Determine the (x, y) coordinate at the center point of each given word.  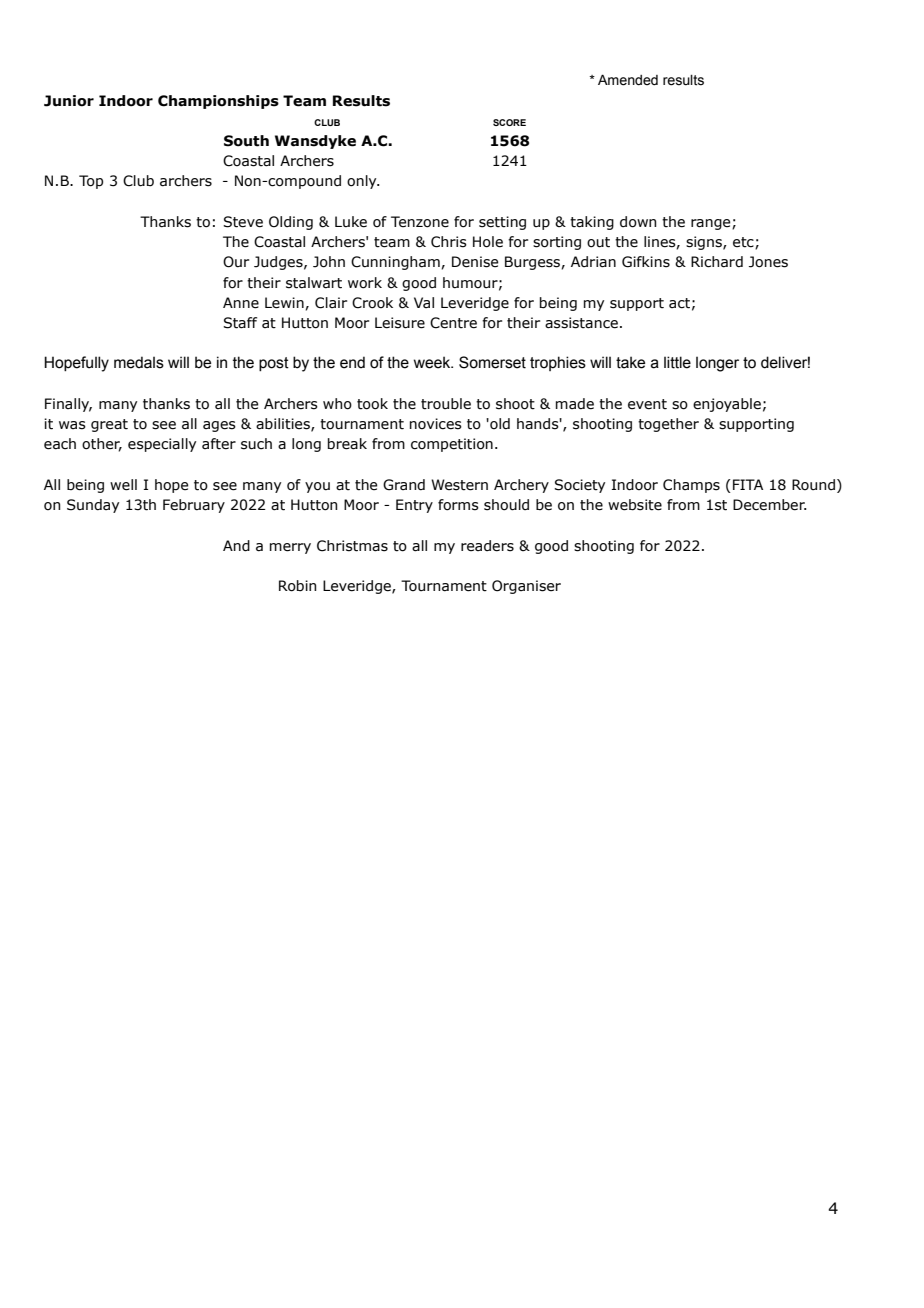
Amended (628, 80)
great (109, 425)
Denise (475, 262)
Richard (717, 262)
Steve (243, 222)
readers (487, 546)
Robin (298, 586)
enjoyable (727, 405)
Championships (218, 102)
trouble (446, 404)
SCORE (509, 122)
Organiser (526, 587)
